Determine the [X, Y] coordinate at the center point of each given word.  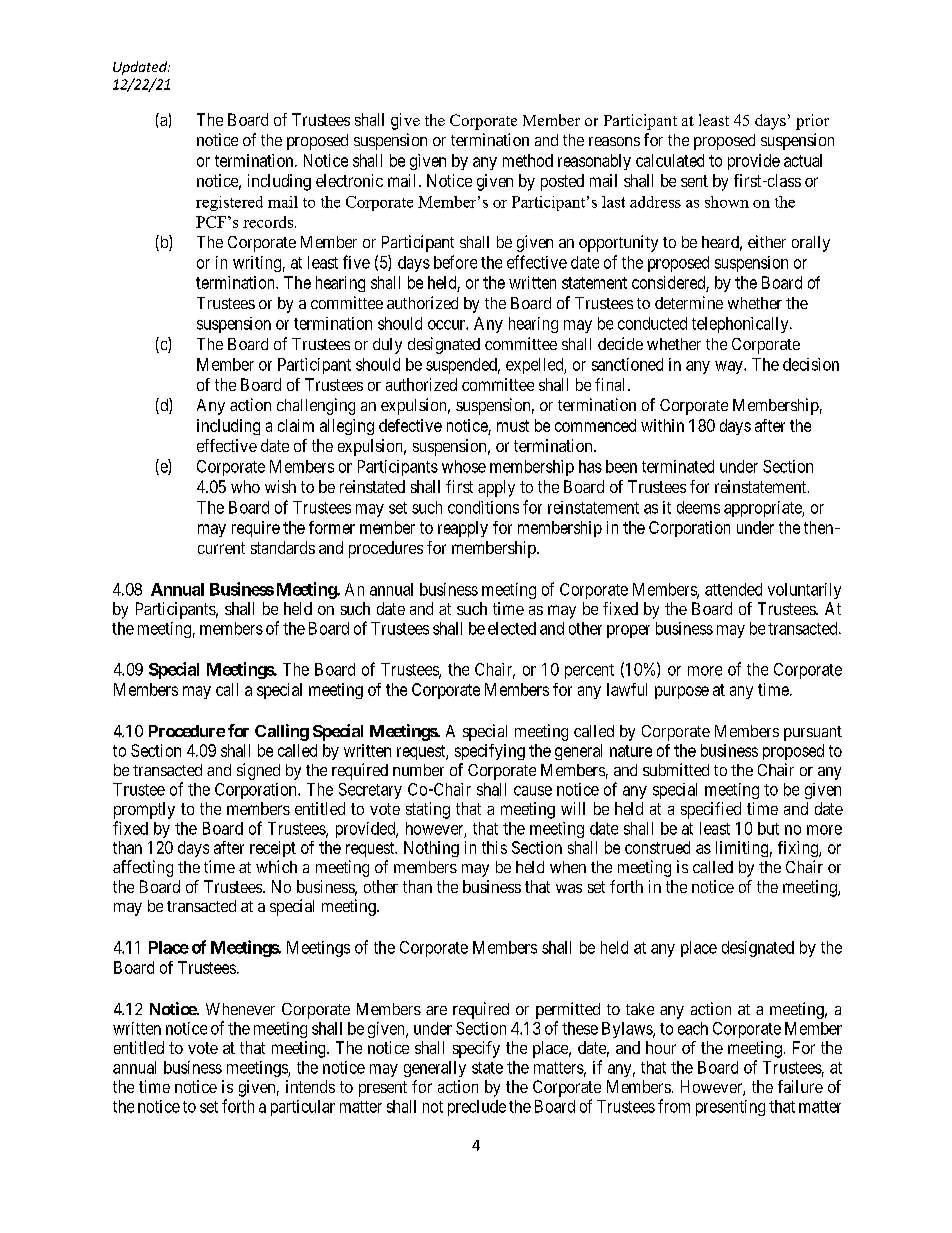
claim [296, 425]
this [494, 847]
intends [310, 1086]
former [332, 527]
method [528, 160]
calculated [670, 160]
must [513, 426]
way [730, 367]
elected [512, 628]
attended [733, 589]
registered [229, 203]
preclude [477, 1108]
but [768, 828]
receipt [273, 849]
